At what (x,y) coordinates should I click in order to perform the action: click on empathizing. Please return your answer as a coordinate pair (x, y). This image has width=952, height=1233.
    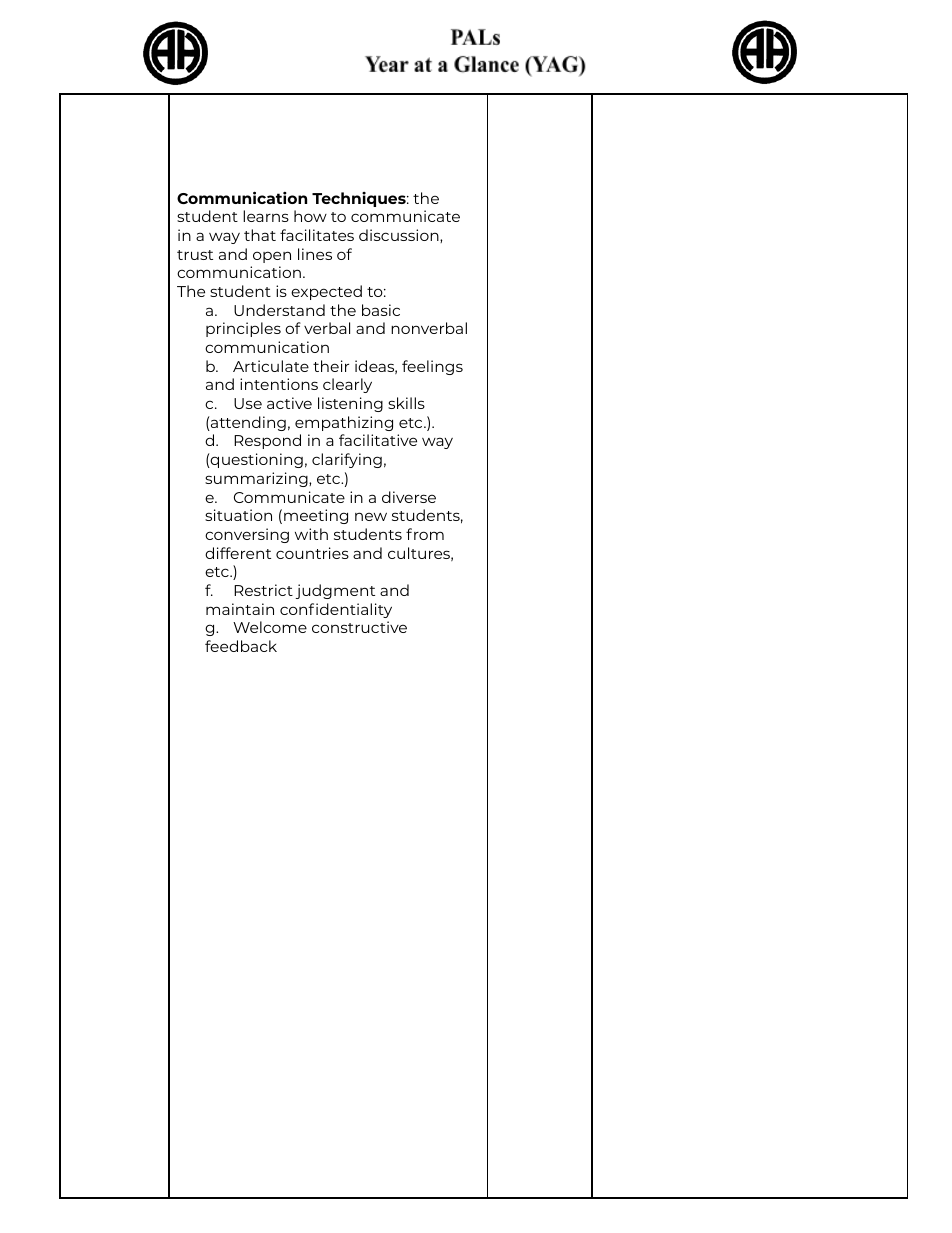
    Looking at the image, I should click on (344, 423).
